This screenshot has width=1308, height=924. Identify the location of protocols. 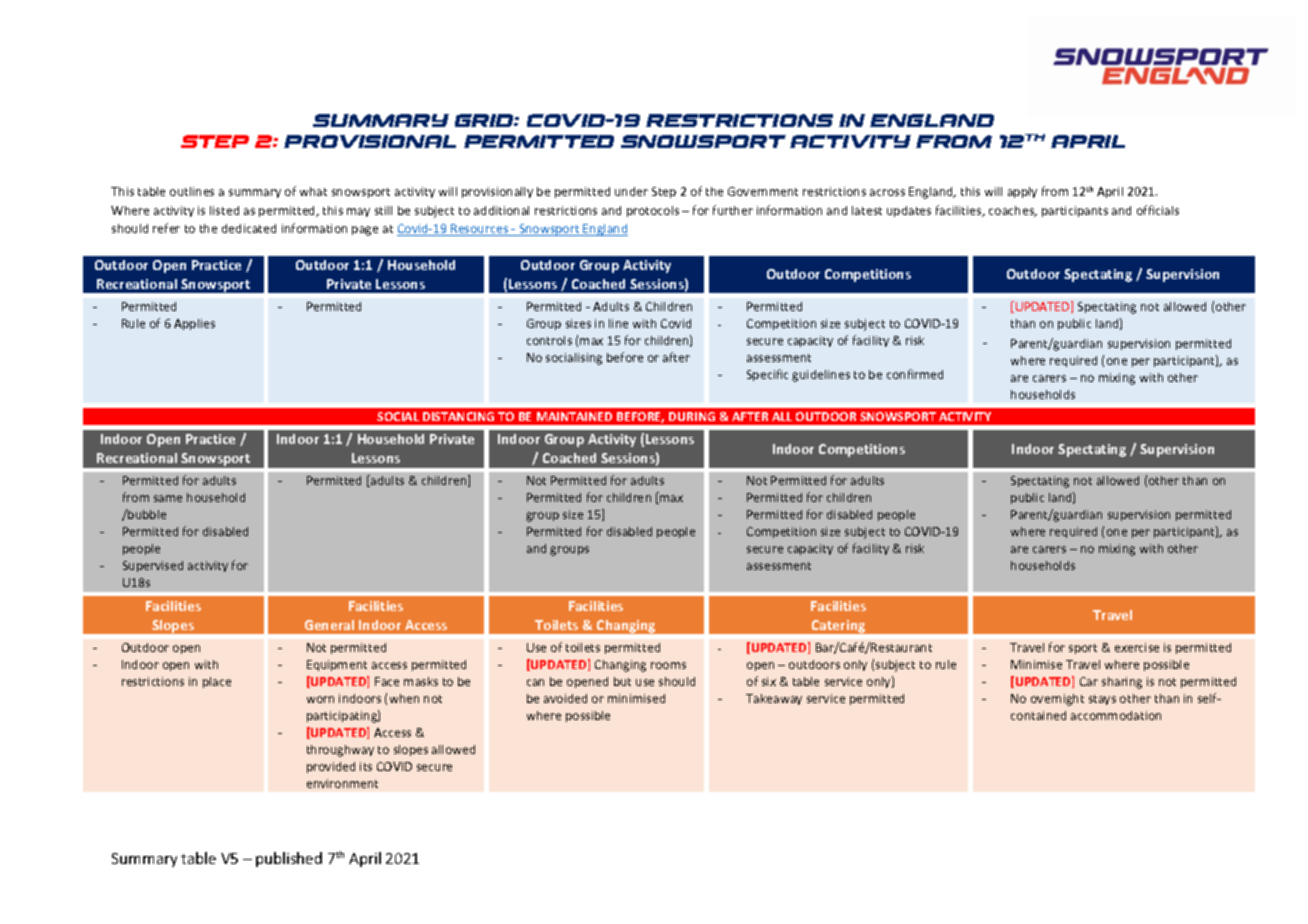
(653, 211).
